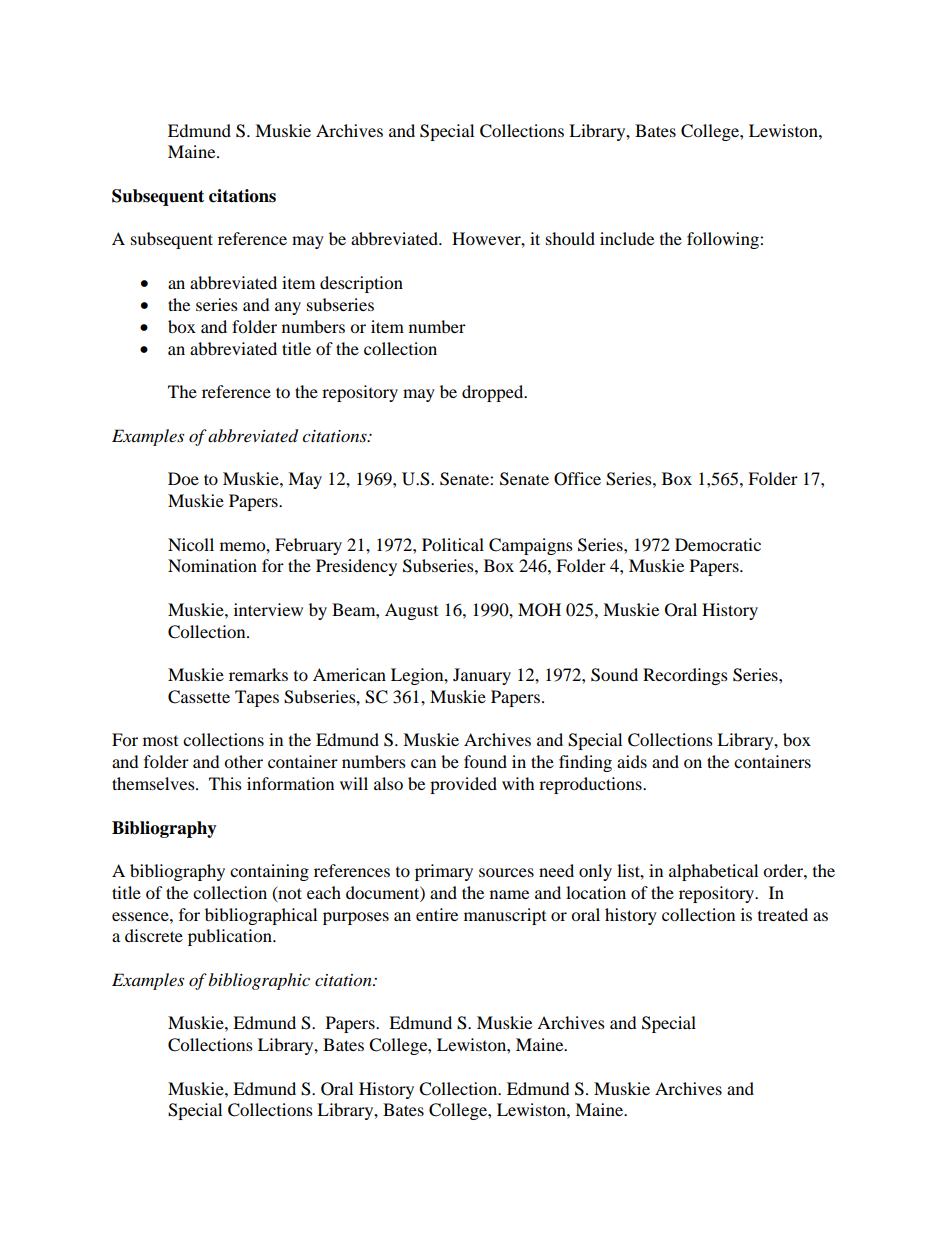 The width and height of the page is (952, 1233). Describe the element at coordinates (288, 308) in the page. I see `any` at that location.
